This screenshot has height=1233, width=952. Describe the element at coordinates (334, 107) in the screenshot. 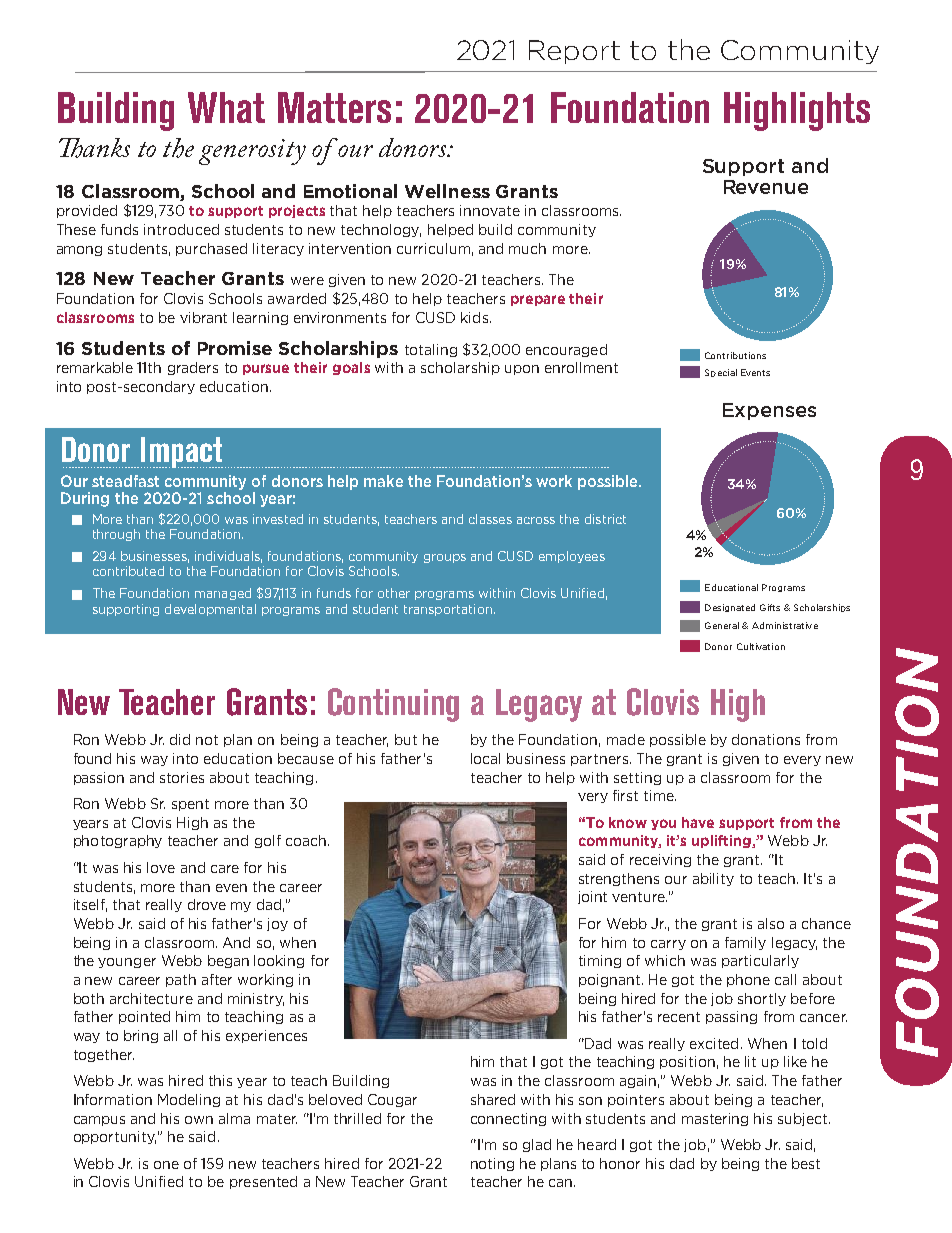

I see `Matters` at that location.
